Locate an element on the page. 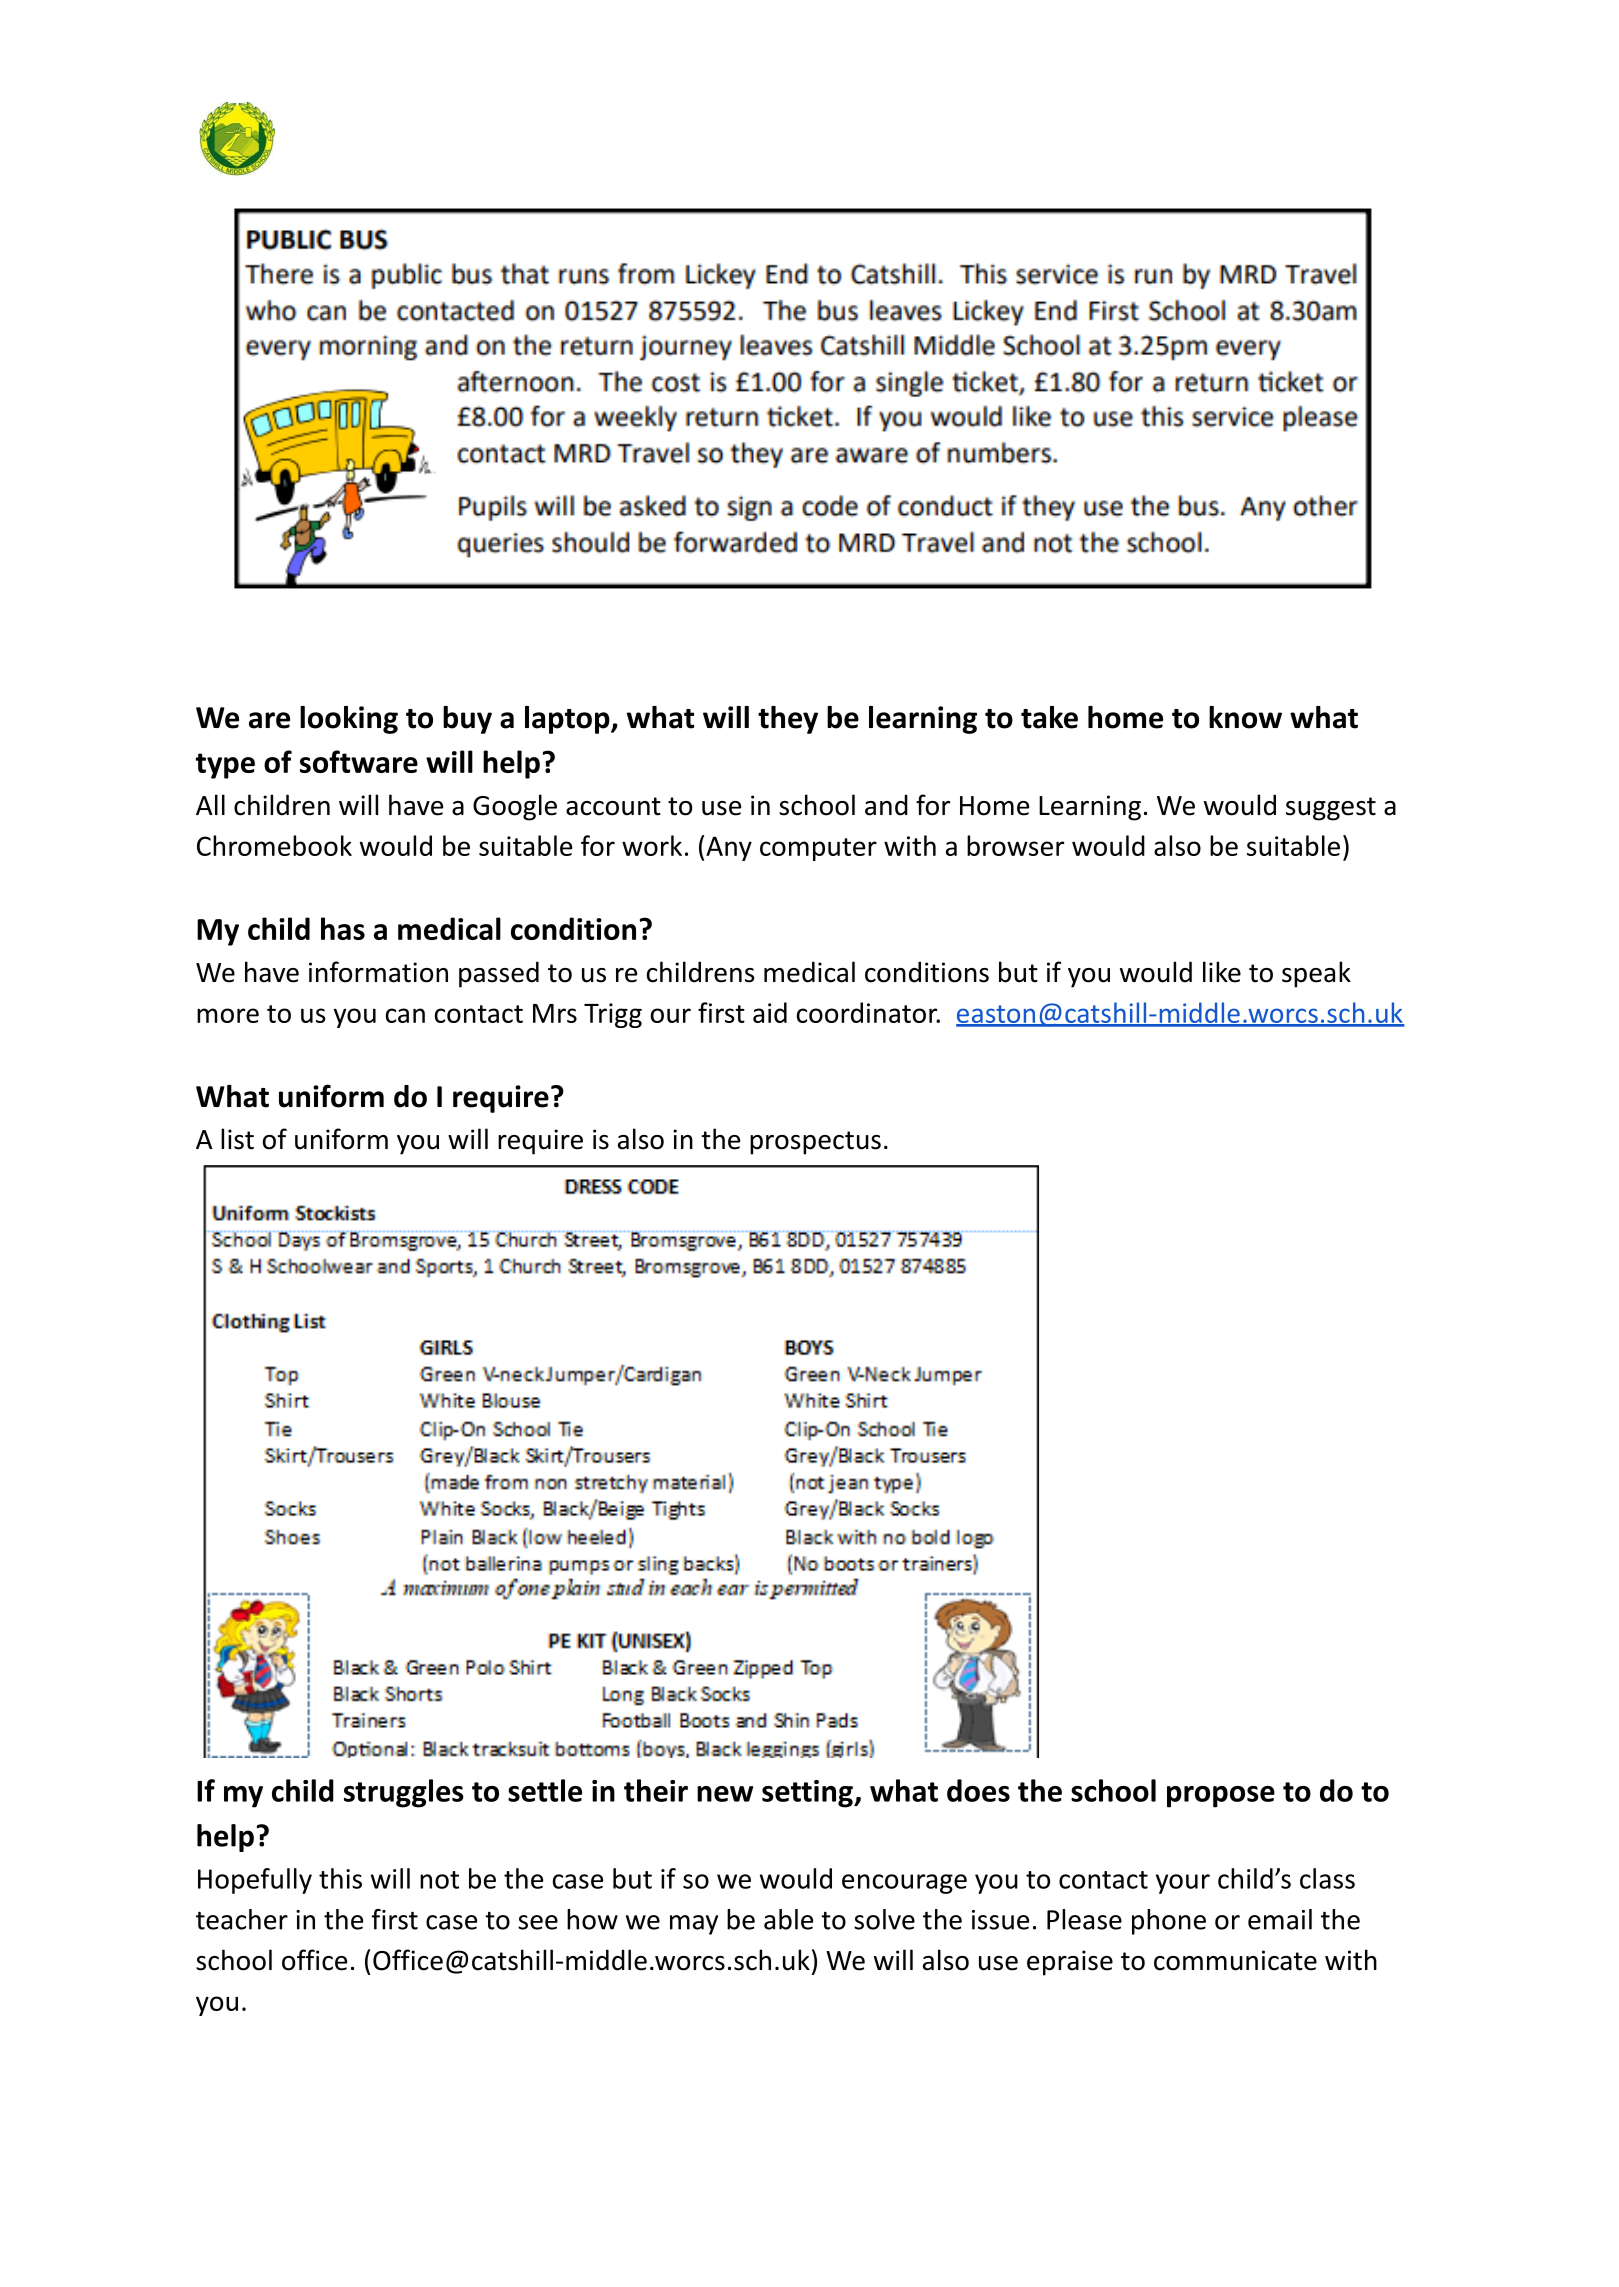 This page has height=2287, width=1619. they is located at coordinates (788, 720).
